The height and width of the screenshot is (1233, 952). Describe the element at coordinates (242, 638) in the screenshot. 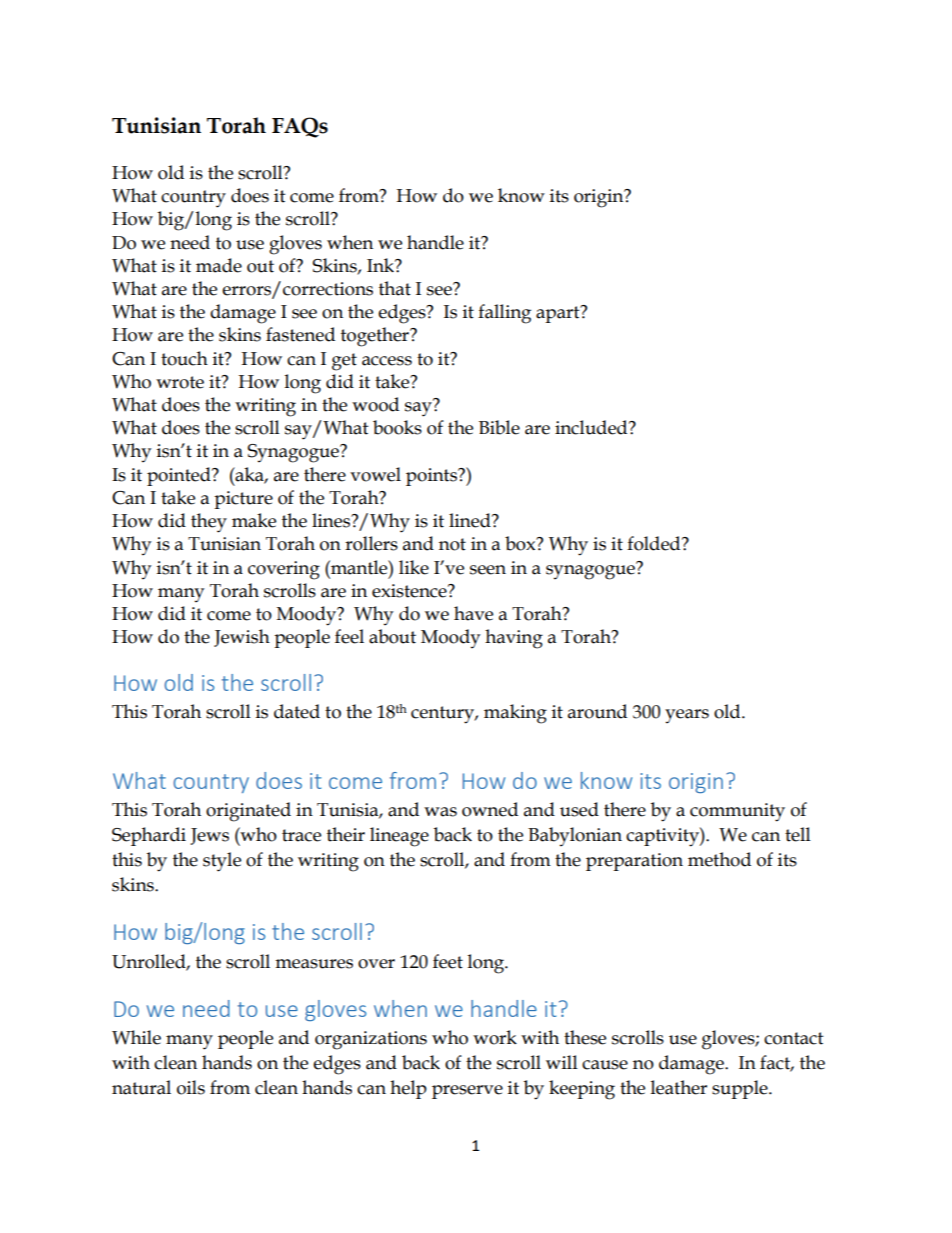

I see `Jewish` at that location.
